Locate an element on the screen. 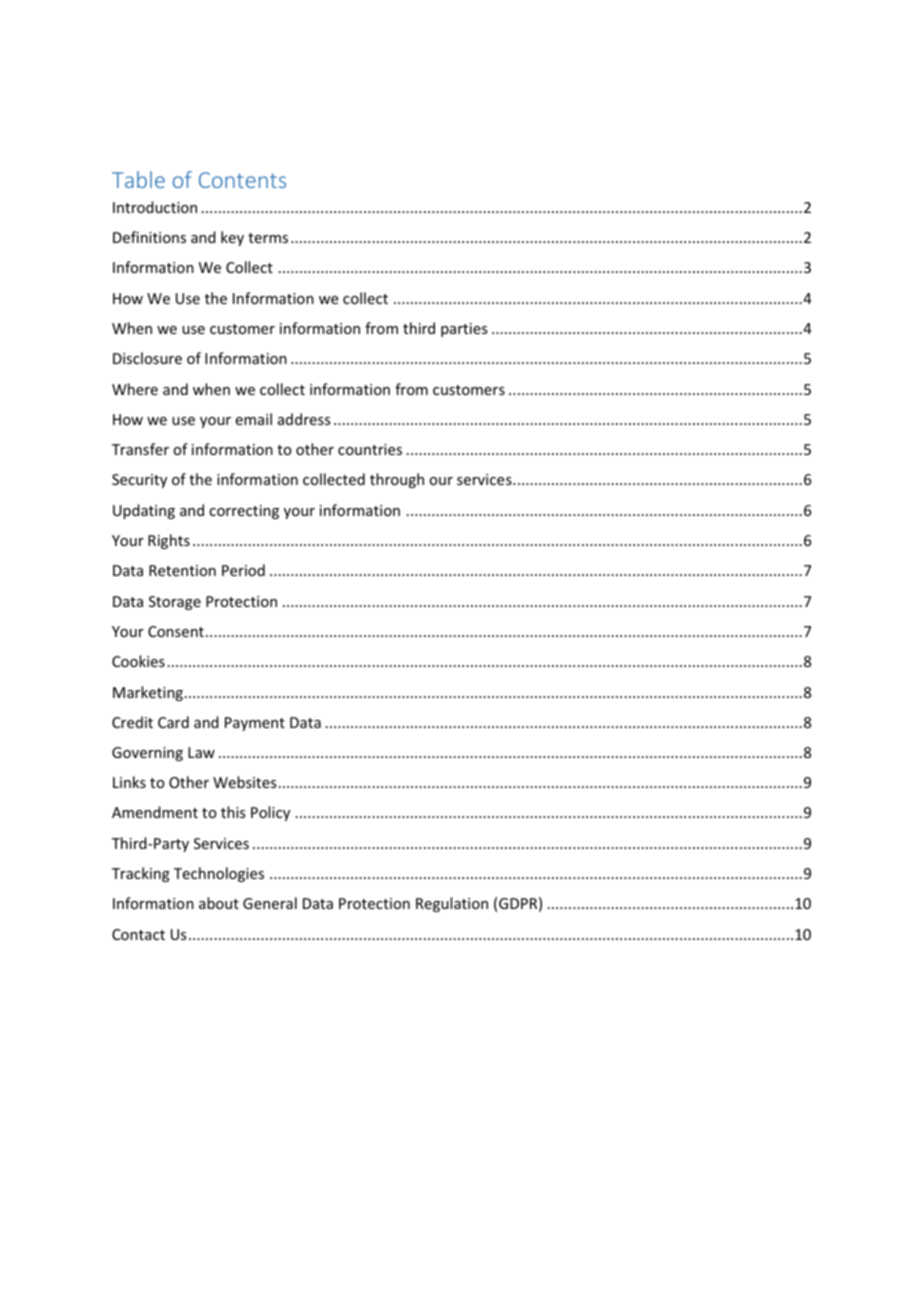 The height and width of the screenshot is (1308, 924). key is located at coordinates (232, 238).
